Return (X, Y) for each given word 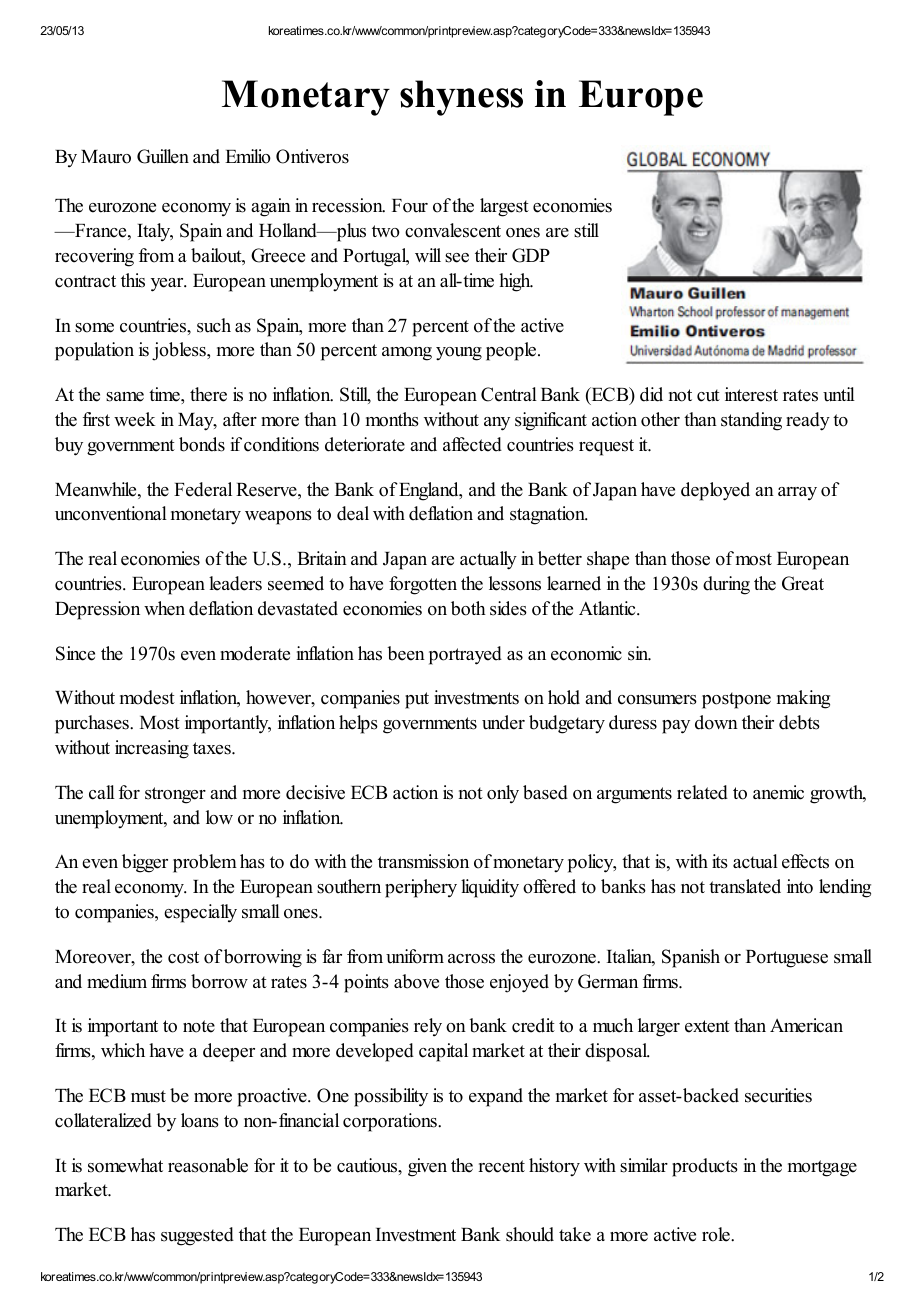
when (164, 608)
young (459, 354)
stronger (175, 795)
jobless (180, 351)
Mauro (106, 157)
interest (751, 394)
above (416, 981)
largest (504, 207)
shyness (461, 98)
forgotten (423, 585)
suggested (197, 1236)
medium (117, 981)
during (726, 585)
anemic (778, 792)
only (503, 794)
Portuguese (787, 959)
